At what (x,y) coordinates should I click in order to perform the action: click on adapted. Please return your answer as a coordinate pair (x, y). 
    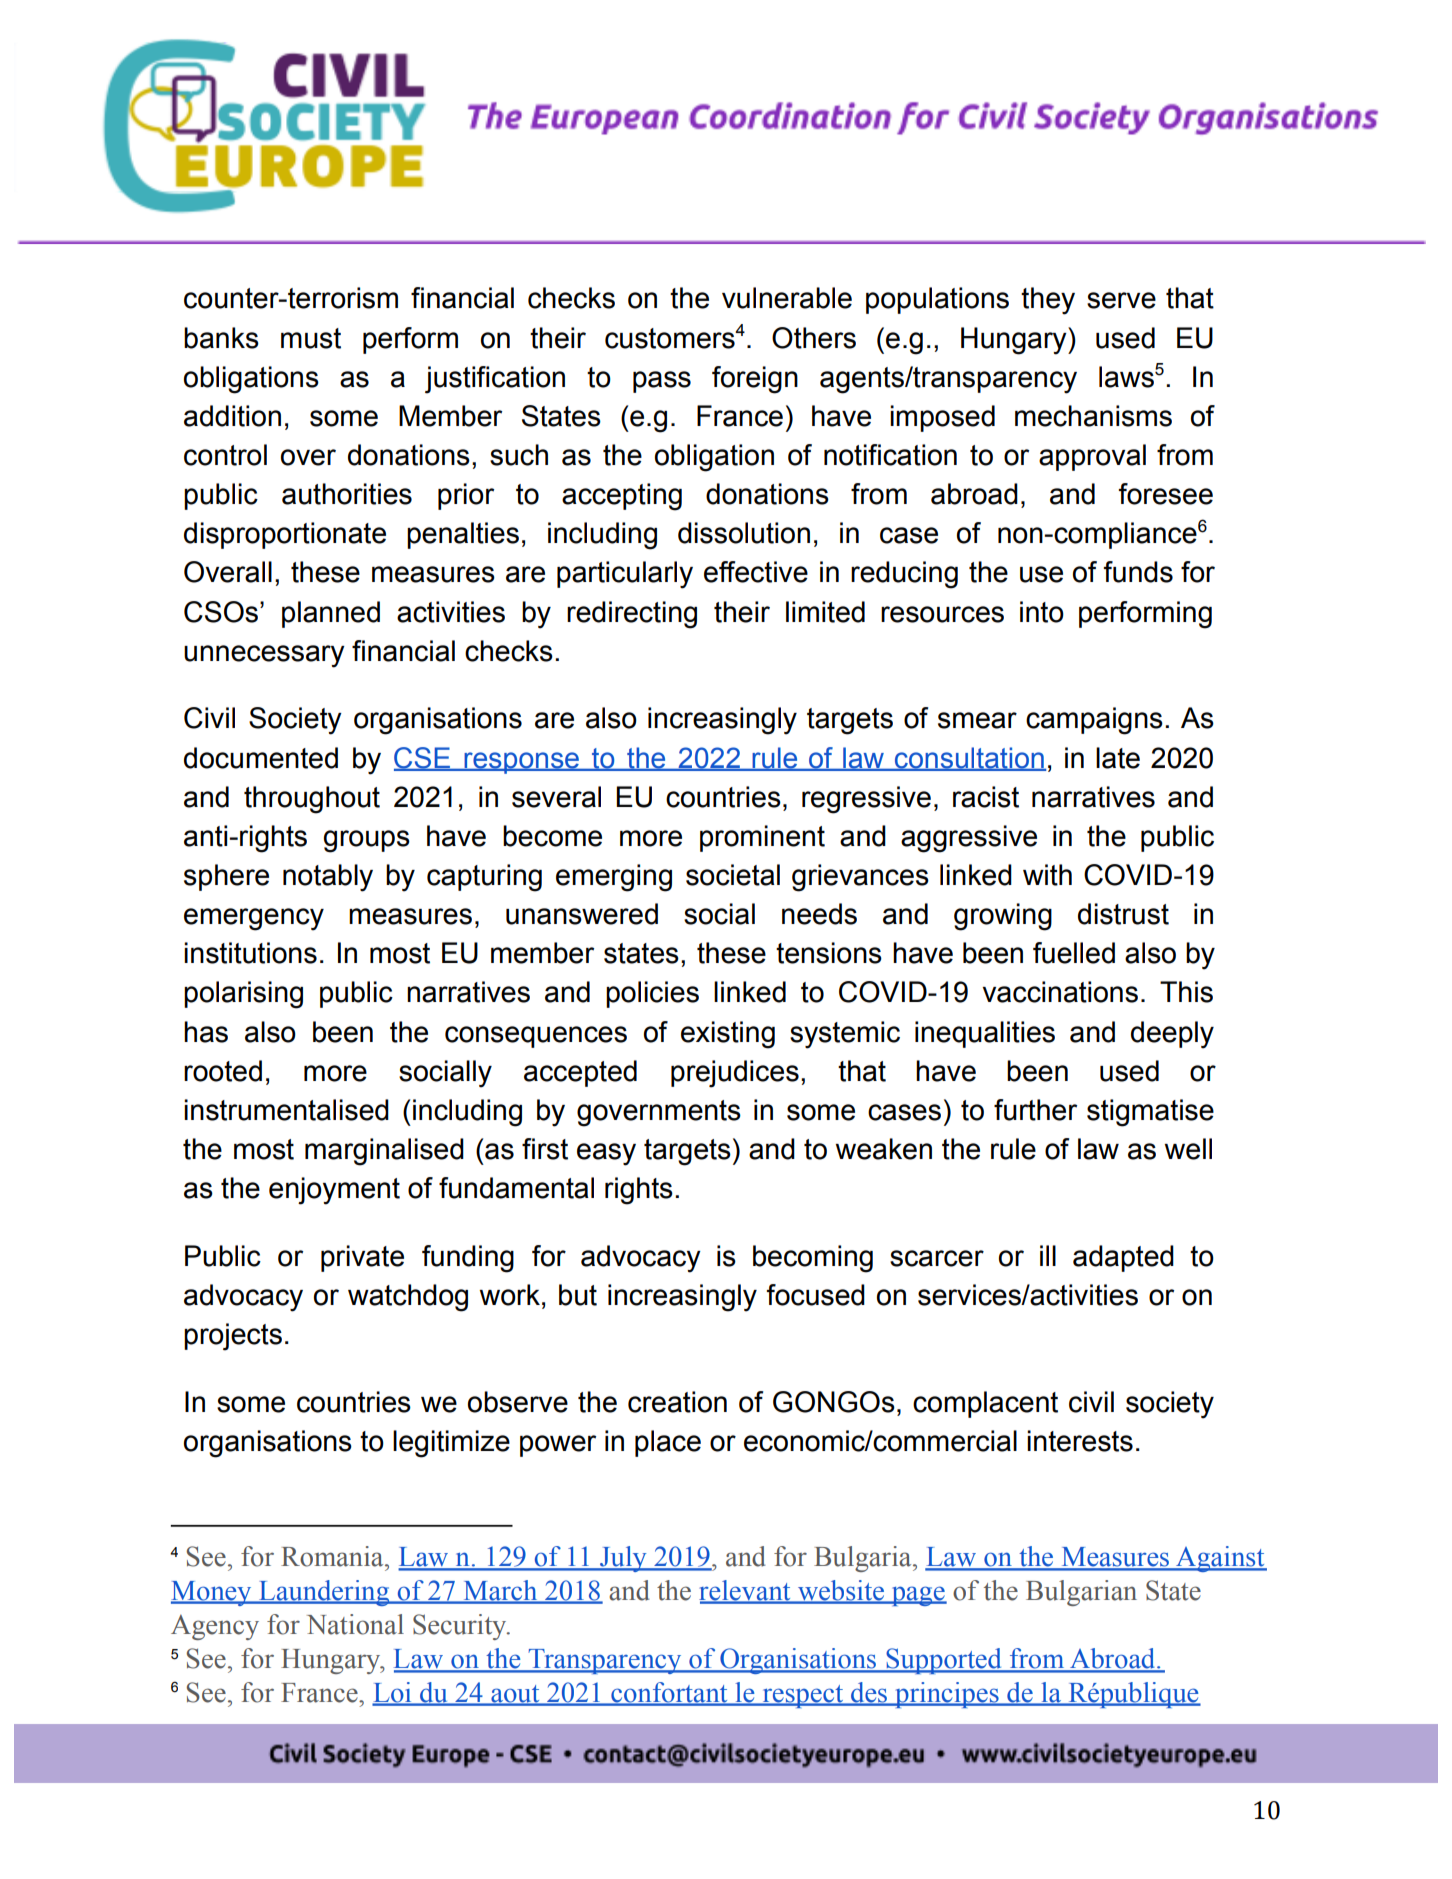
    Looking at the image, I should click on (1123, 1258).
